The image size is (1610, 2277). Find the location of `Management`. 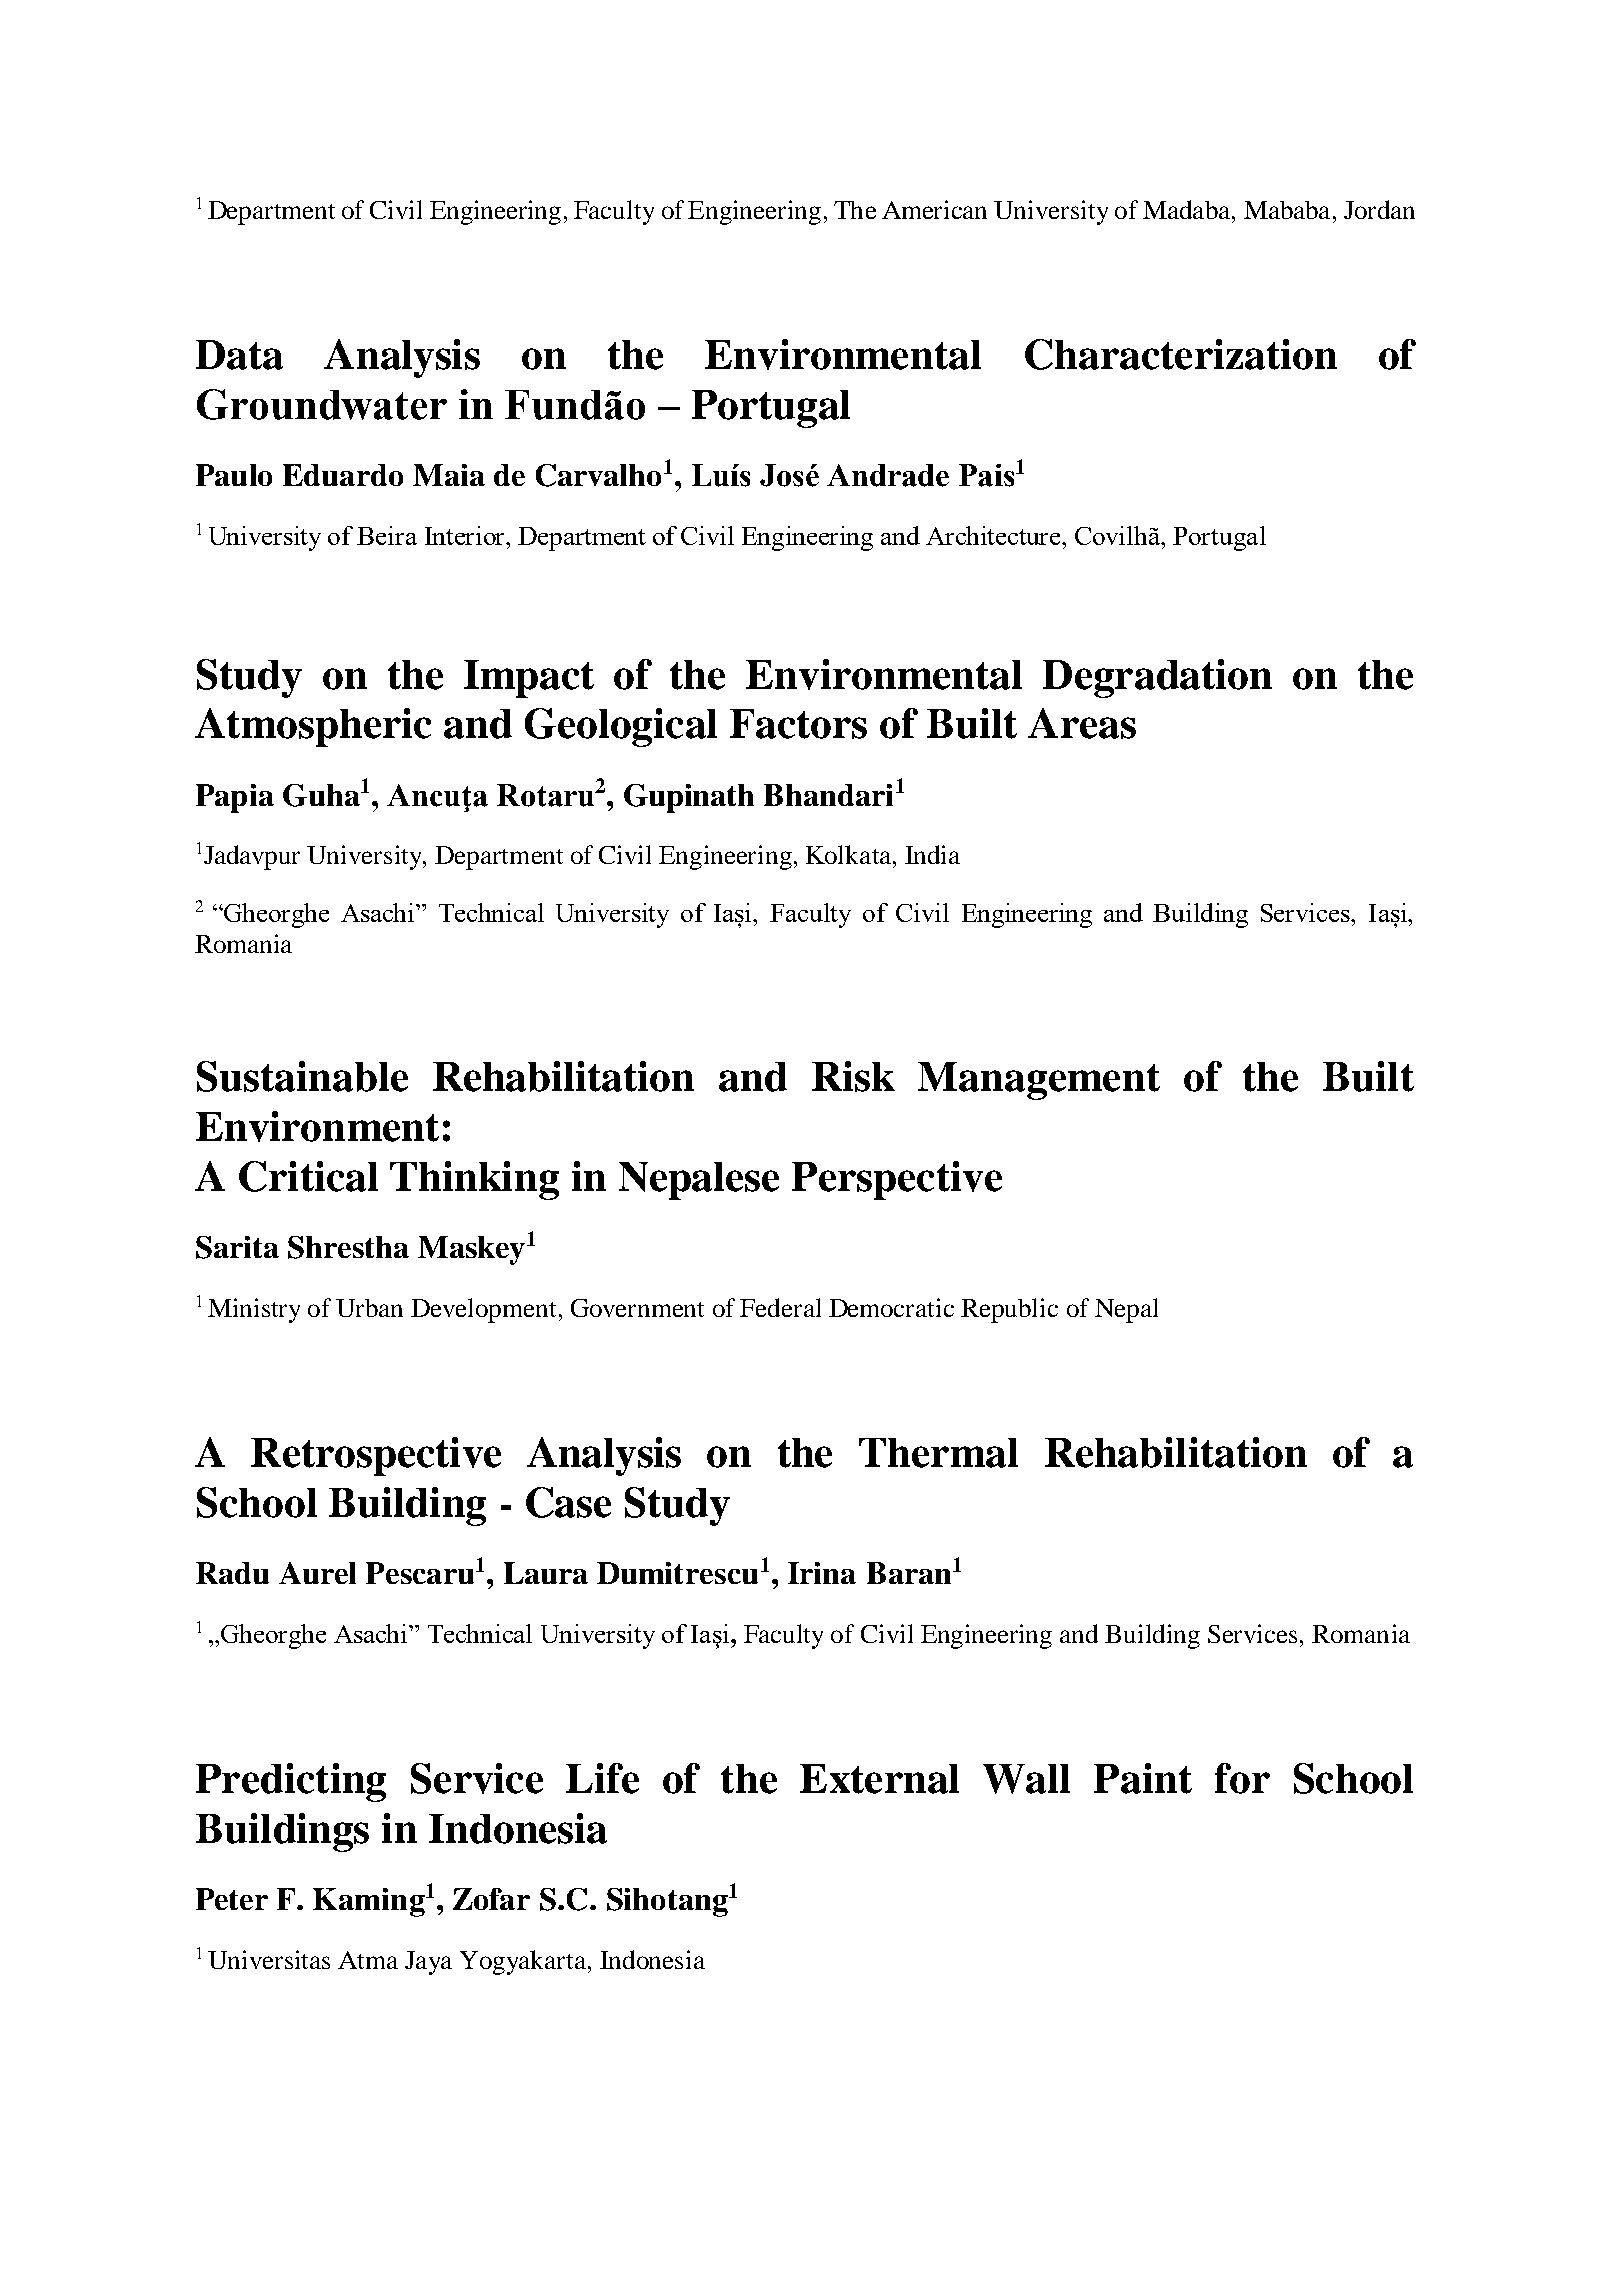

Management is located at coordinates (1039, 1081).
